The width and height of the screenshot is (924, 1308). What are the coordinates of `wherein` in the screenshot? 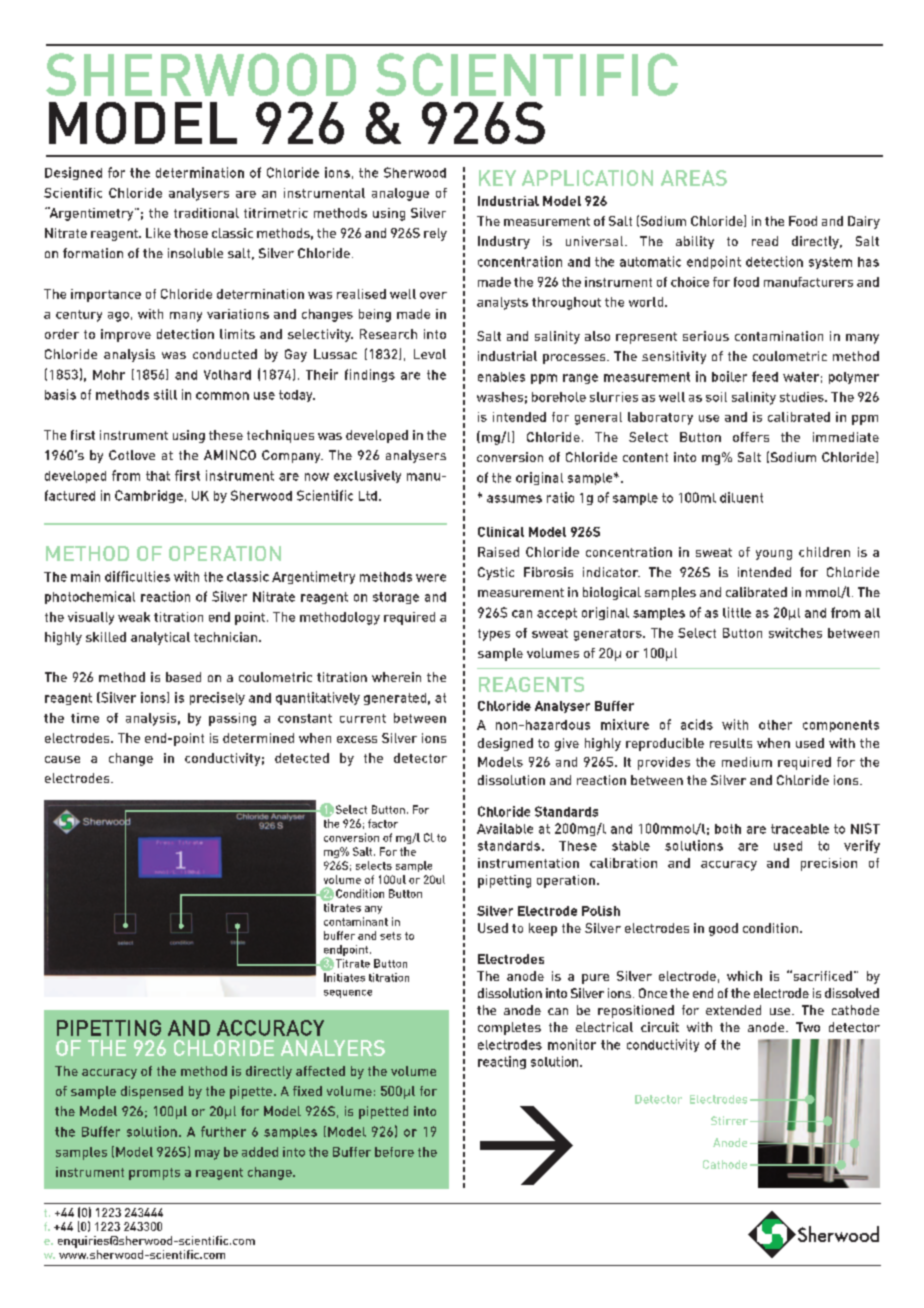 It's located at (396, 677).
